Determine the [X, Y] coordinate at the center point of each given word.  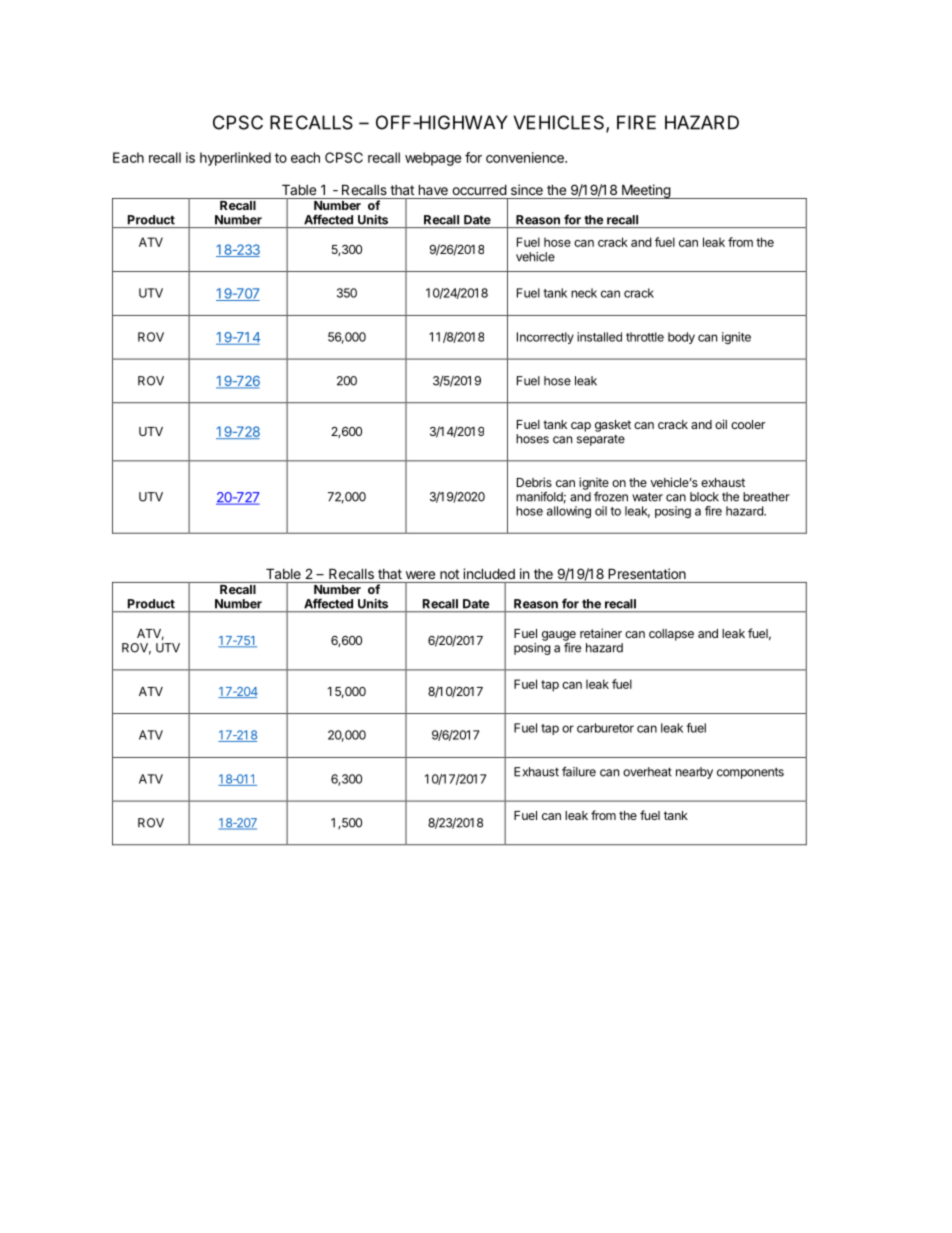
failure [579, 771]
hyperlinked [235, 159]
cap [581, 427]
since [527, 189]
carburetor [605, 728]
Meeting [646, 191]
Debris [534, 482]
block [704, 497]
